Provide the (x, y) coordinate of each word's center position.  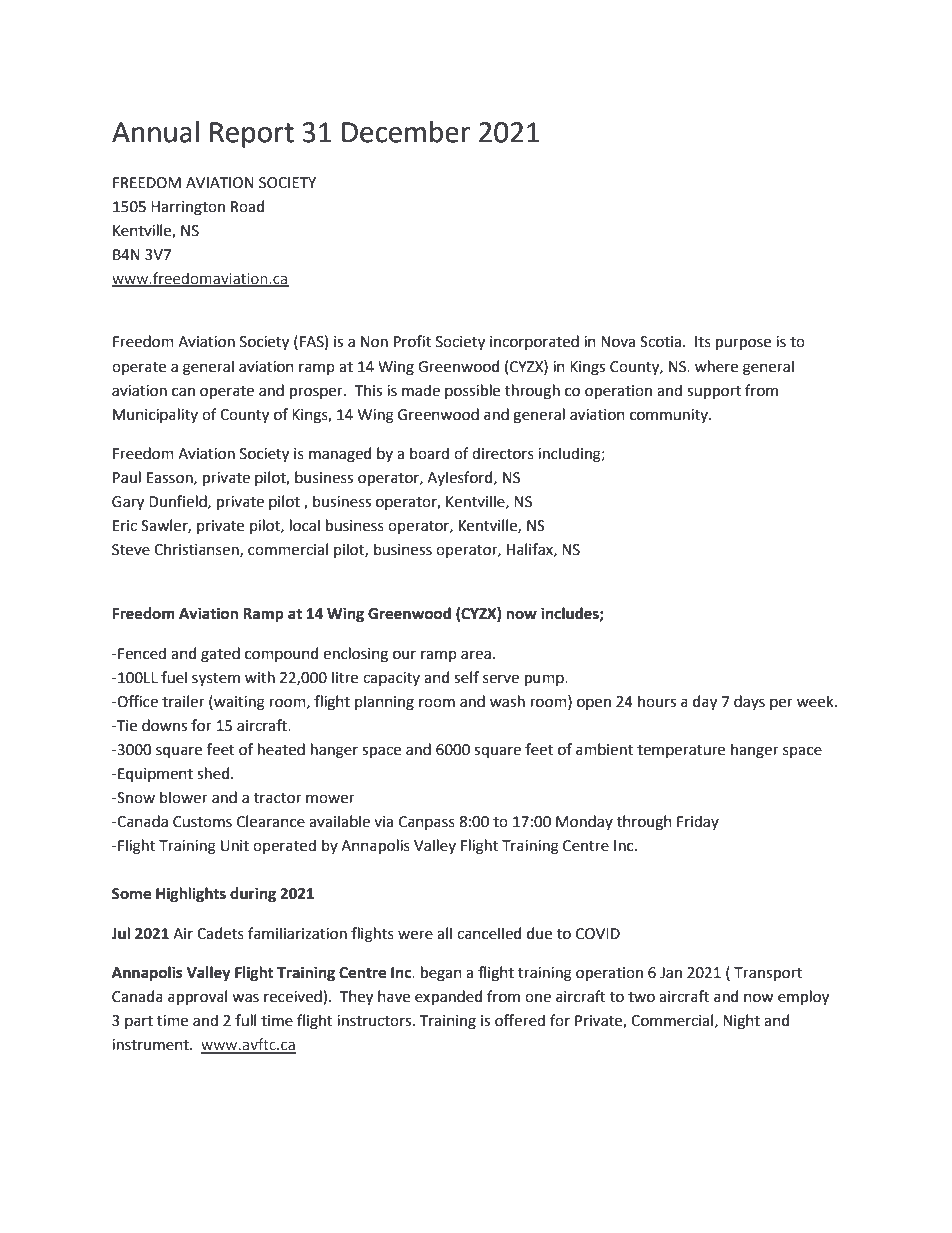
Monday (584, 822)
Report (252, 135)
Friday (698, 822)
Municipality (155, 415)
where (716, 366)
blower (184, 797)
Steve (131, 550)
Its (703, 342)
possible (472, 391)
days (749, 702)
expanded (448, 997)
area (476, 655)
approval (197, 997)
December (406, 132)
